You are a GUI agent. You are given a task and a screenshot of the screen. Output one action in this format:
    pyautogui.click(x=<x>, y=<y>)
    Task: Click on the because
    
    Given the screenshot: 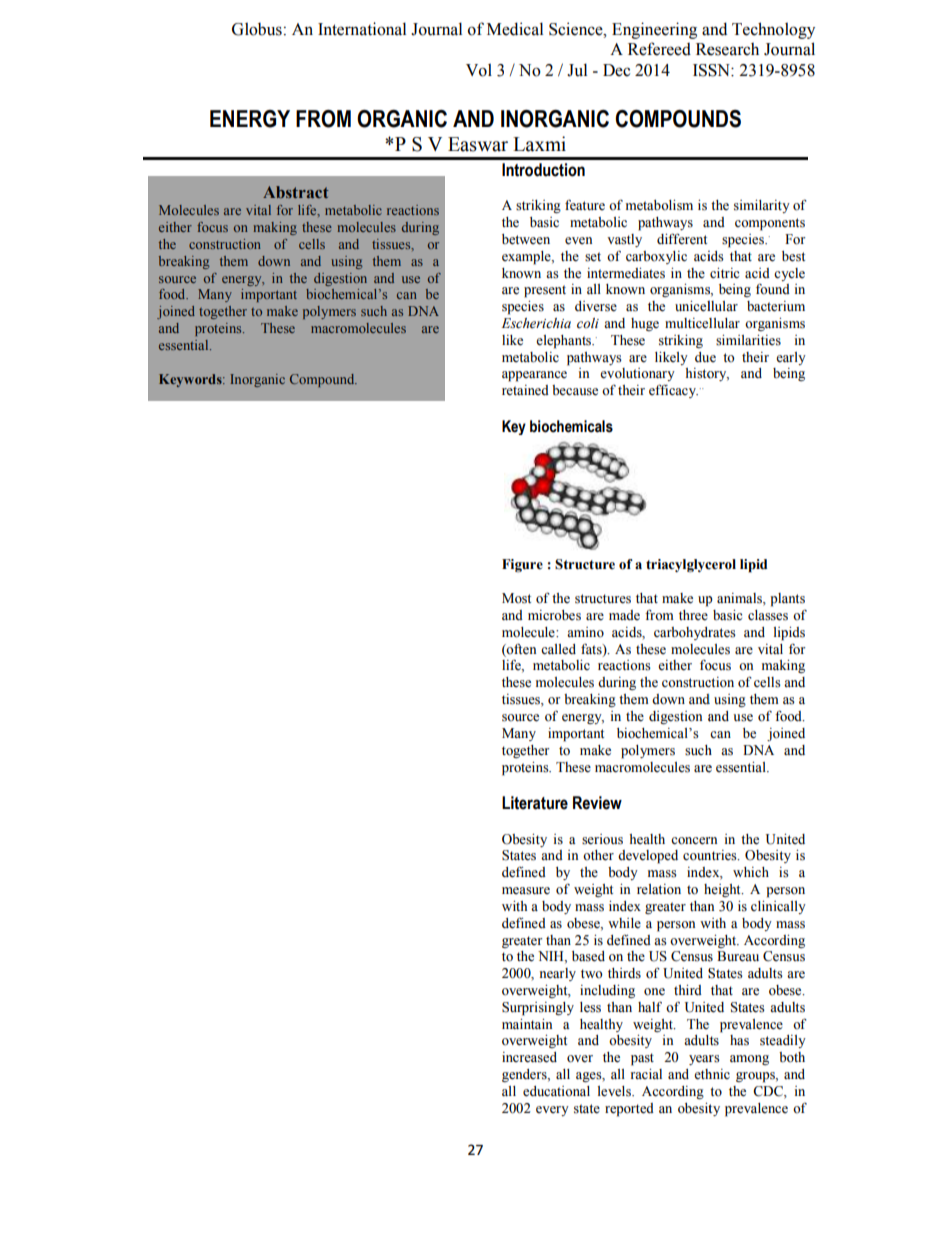 What is the action you would take?
    pyautogui.click(x=575, y=390)
